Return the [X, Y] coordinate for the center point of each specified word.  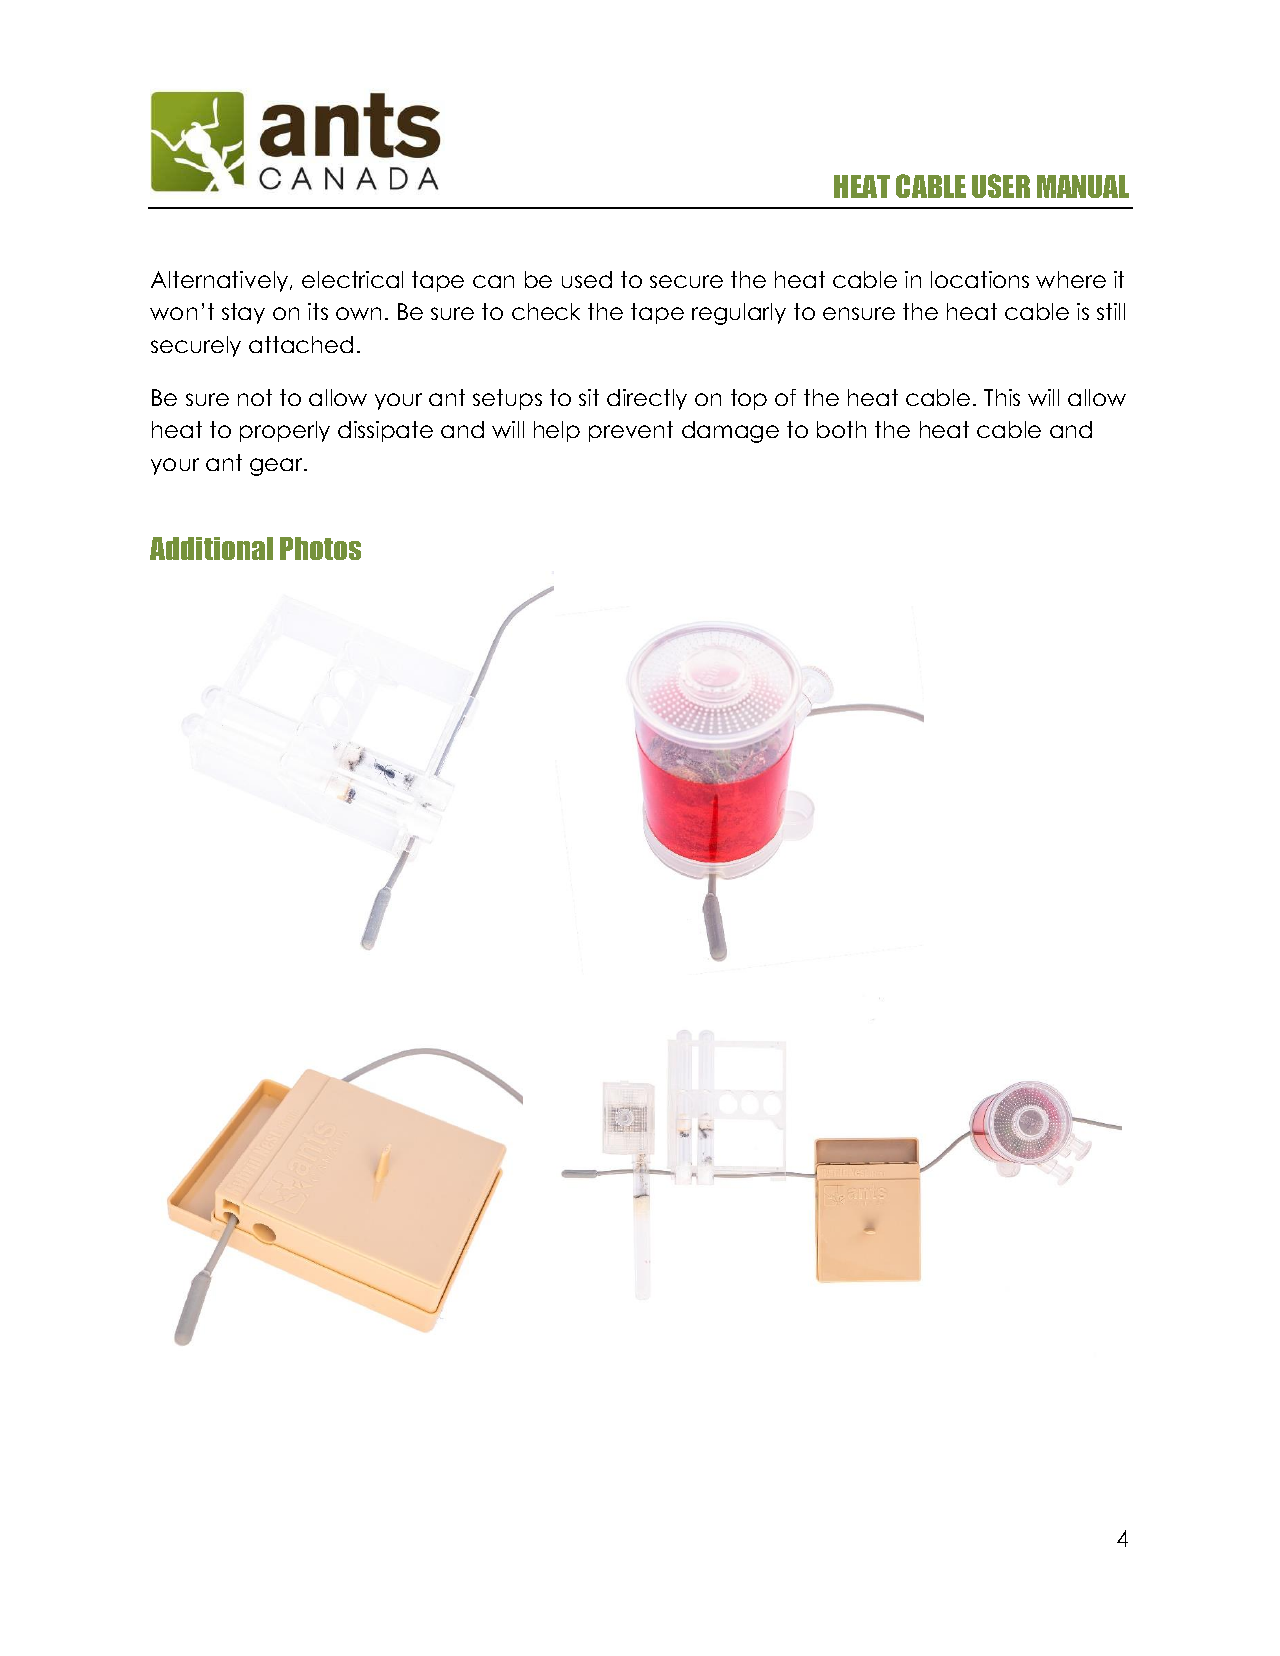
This [1002, 397]
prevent [631, 431]
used [587, 279]
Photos [320, 548]
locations [980, 279]
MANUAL [1083, 186]
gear [277, 467]
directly [647, 399]
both [841, 429]
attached [301, 344]
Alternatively [221, 281]
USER [1001, 186]
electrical [352, 279]
